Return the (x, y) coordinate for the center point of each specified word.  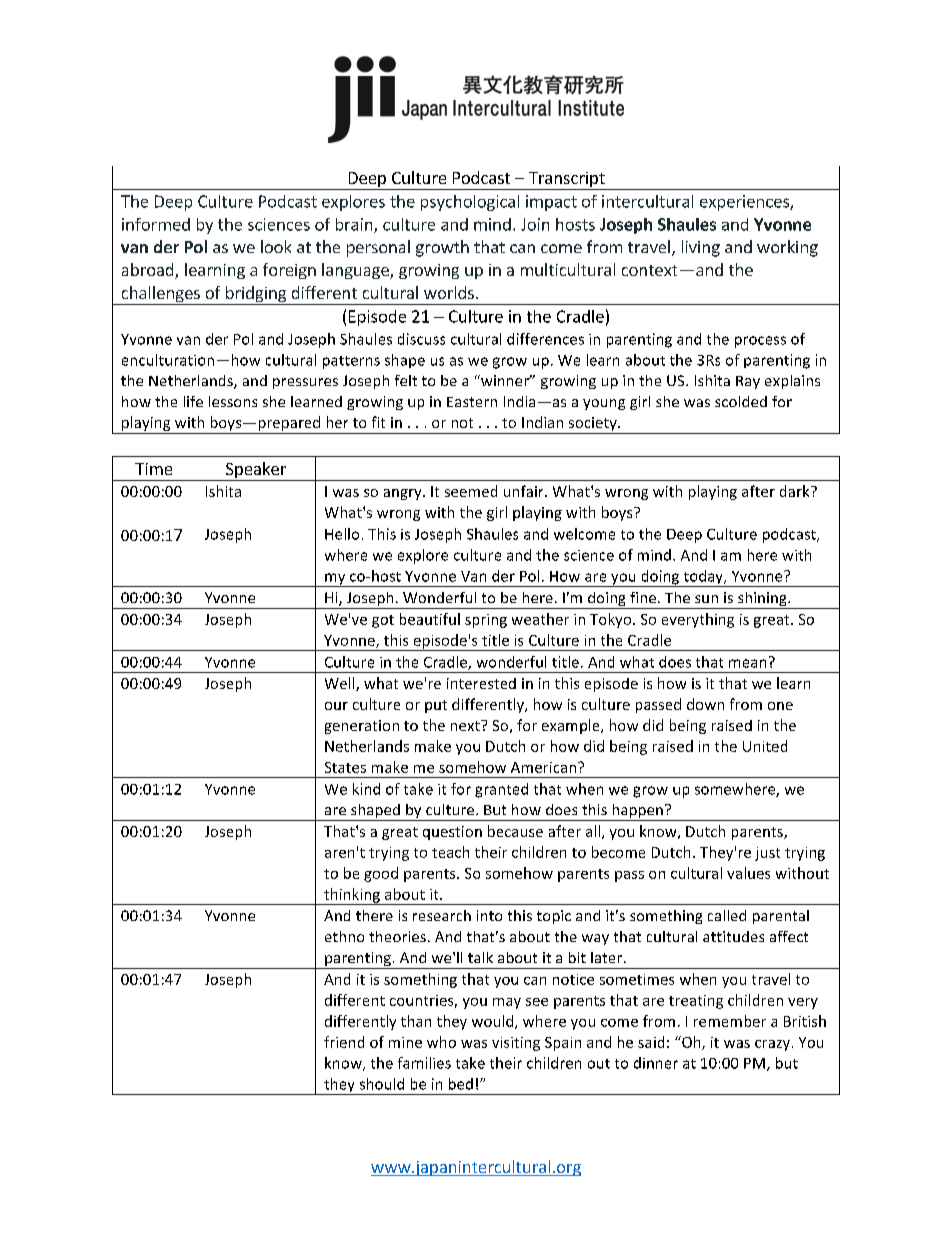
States (345, 767)
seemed (471, 491)
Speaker (256, 471)
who (441, 1042)
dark (796, 491)
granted (501, 790)
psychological (470, 203)
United (765, 746)
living (701, 248)
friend (344, 1042)
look (276, 246)
